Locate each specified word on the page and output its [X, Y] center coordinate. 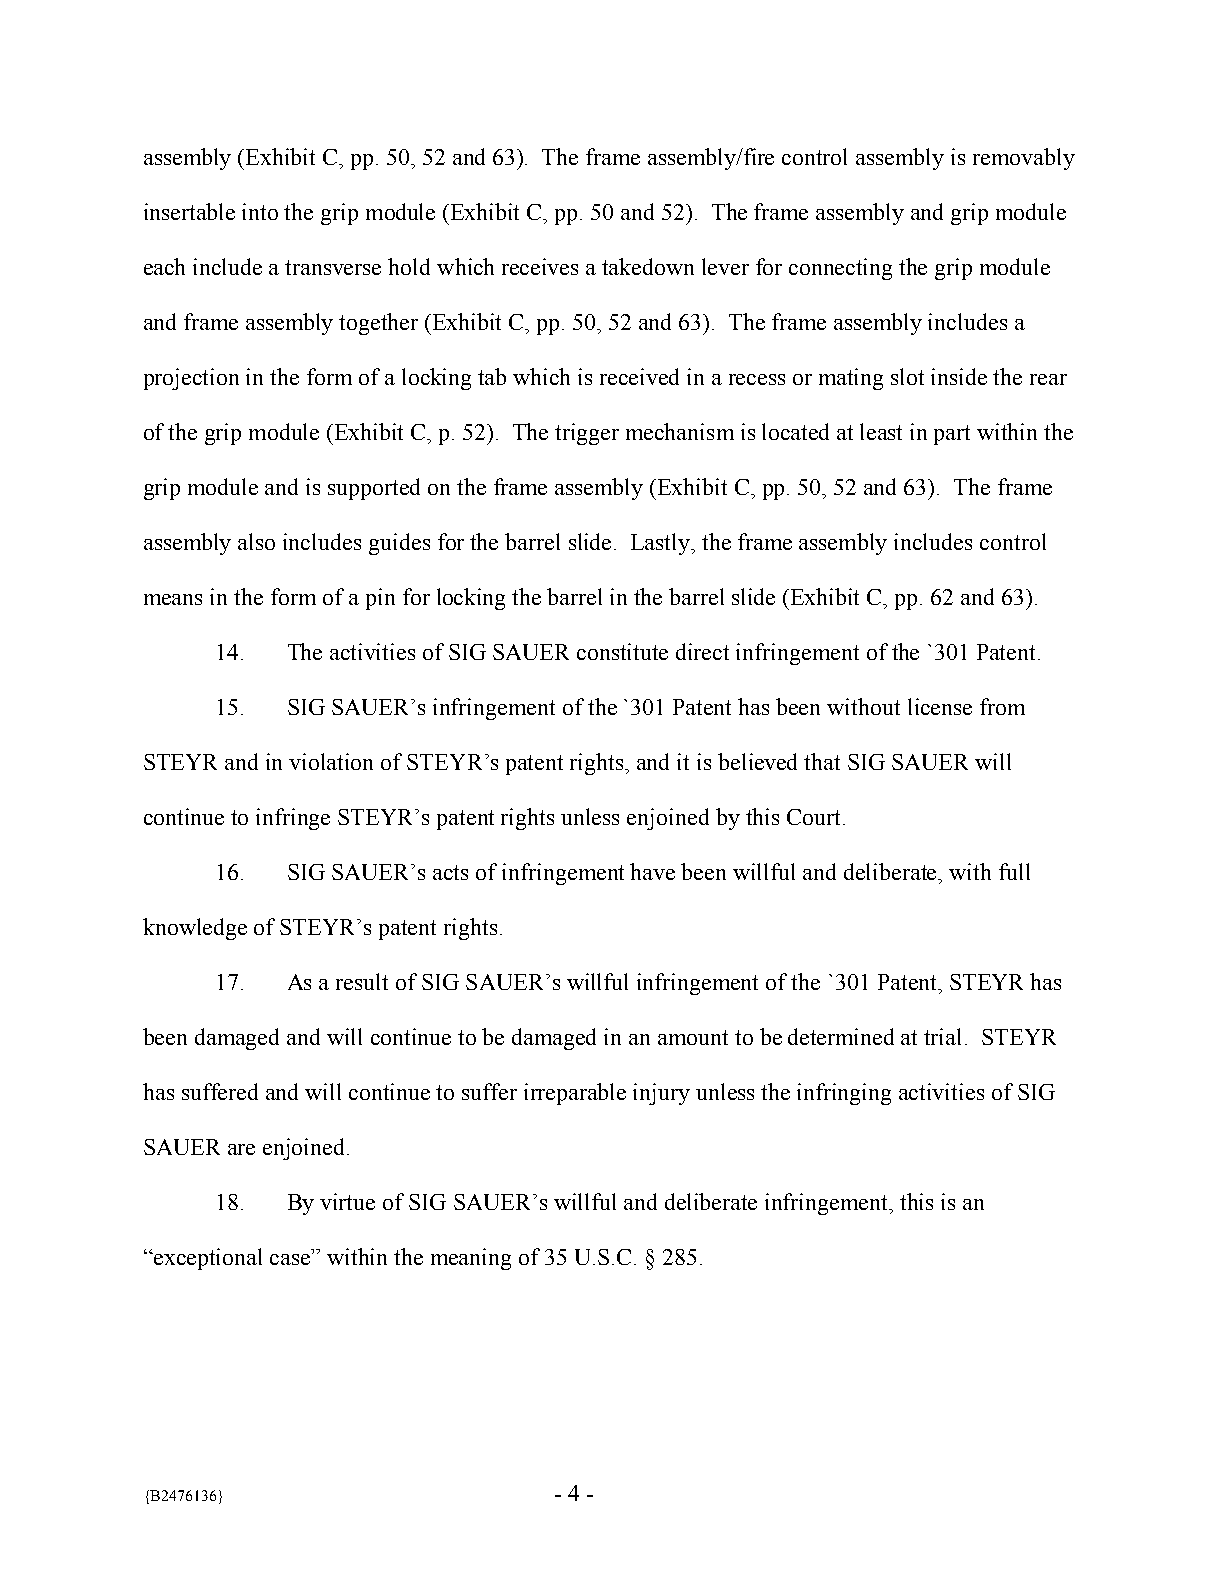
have [652, 871]
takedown [648, 266]
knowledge [195, 929]
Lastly [662, 544]
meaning [471, 1259]
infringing [844, 1094]
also [256, 541]
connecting [840, 269]
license [940, 706]
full [1014, 871]
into [260, 211]
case [291, 1259]
